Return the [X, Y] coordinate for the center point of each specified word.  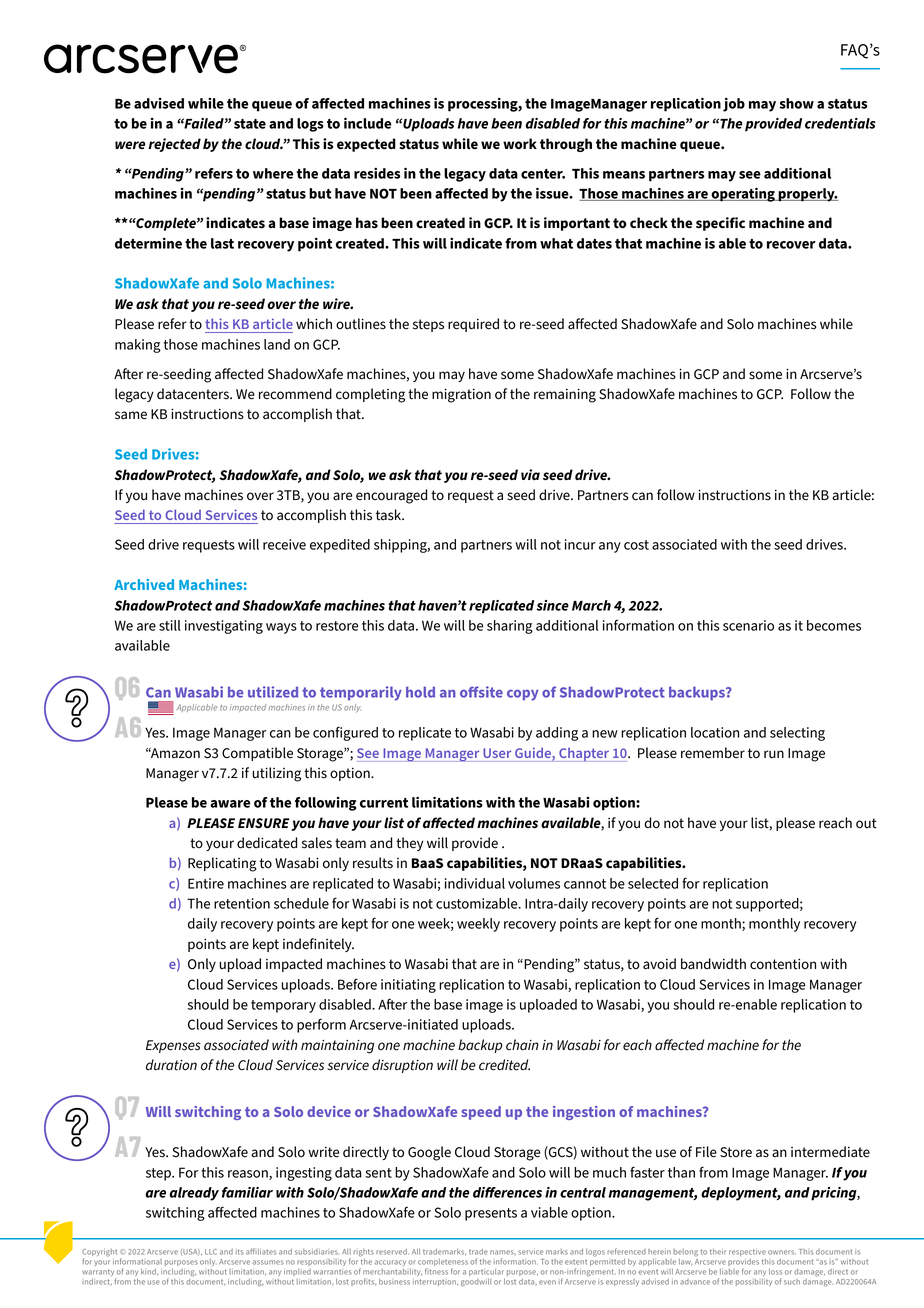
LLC [211, 1252]
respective [747, 1252]
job [734, 105]
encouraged [391, 496]
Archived [144, 584]
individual [475, 883]
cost [636, 545]
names [503, 1252]
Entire [206, 883]
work [520, 143]
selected [653, 883]
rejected [174, 145]
